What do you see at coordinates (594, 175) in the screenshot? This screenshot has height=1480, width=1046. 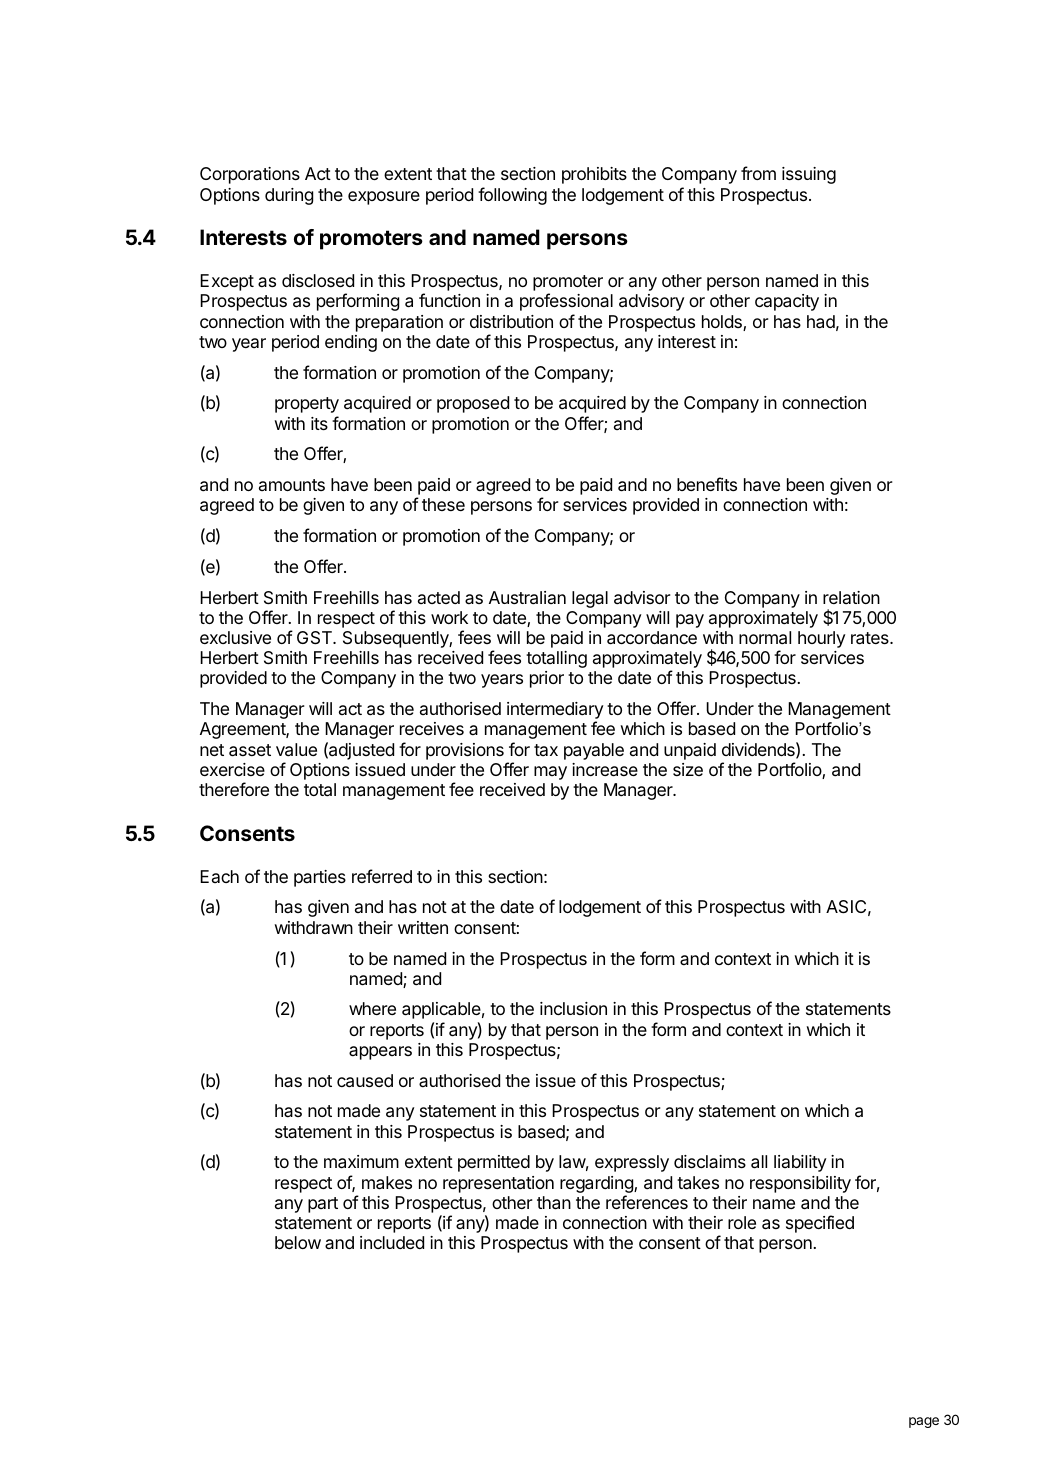 I see `prohibits` at bounding box center [594, 175].
